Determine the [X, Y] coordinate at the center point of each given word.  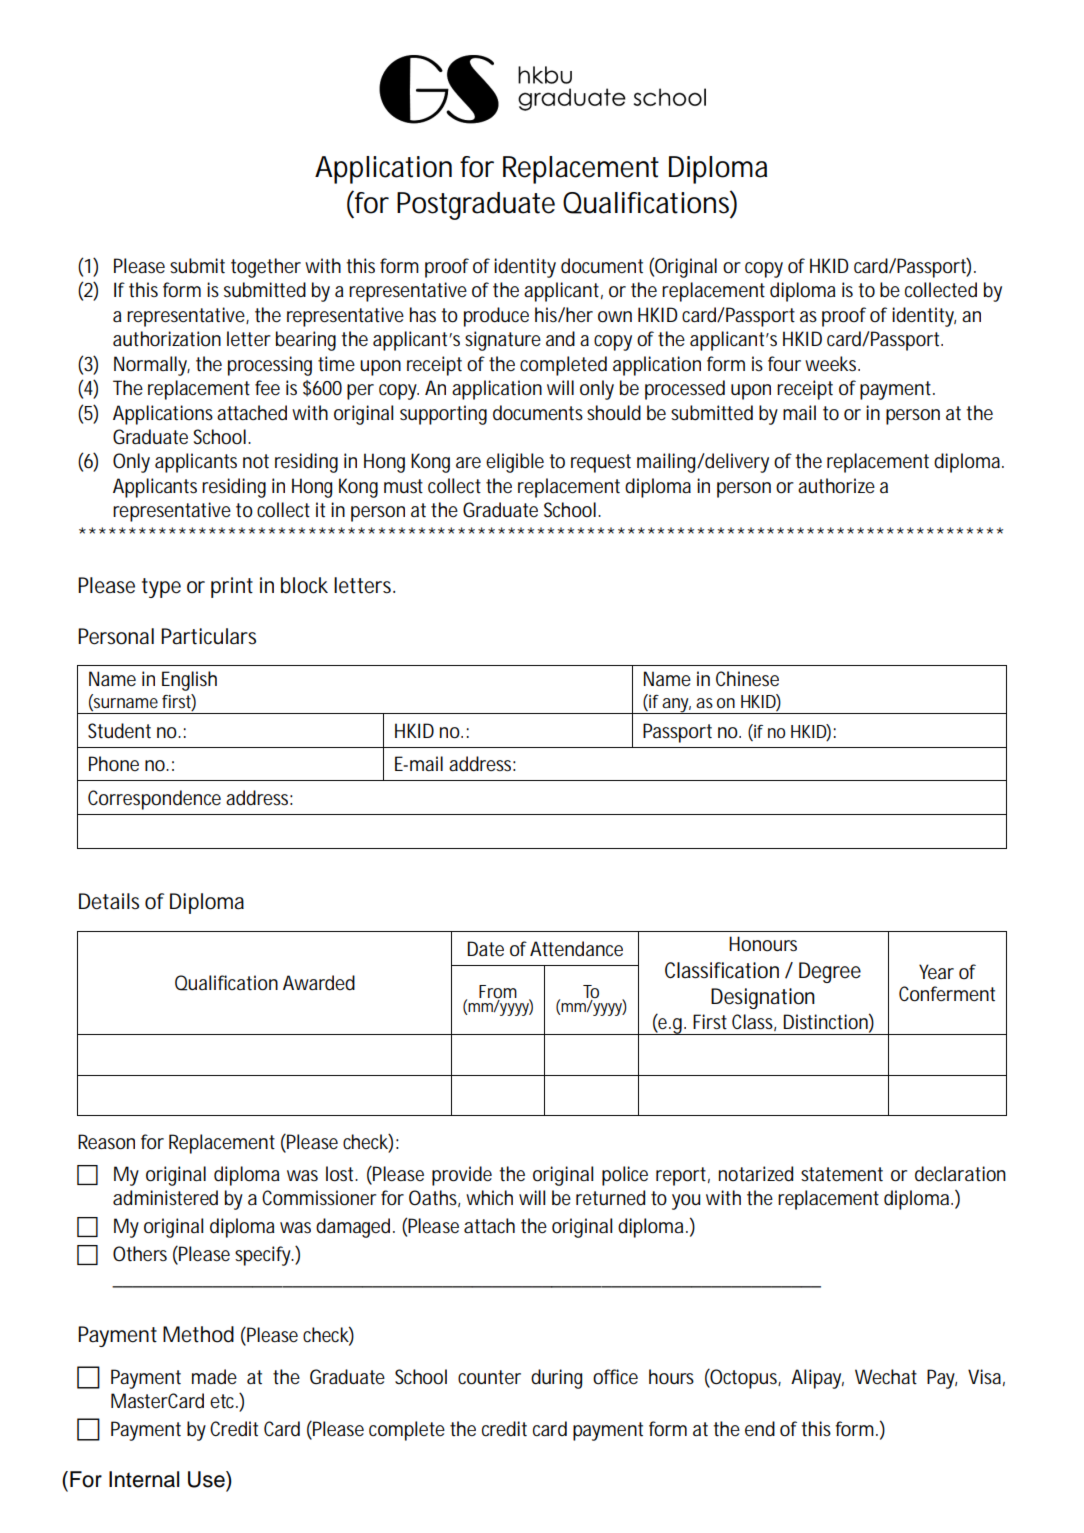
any [676, 706]
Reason [106, 1142]
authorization [167, 339]
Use [207, 1479]
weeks [832, 363]
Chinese [747, 678]
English [189, 681]
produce [496, 317]
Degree [830, 972]
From [498, 991]
